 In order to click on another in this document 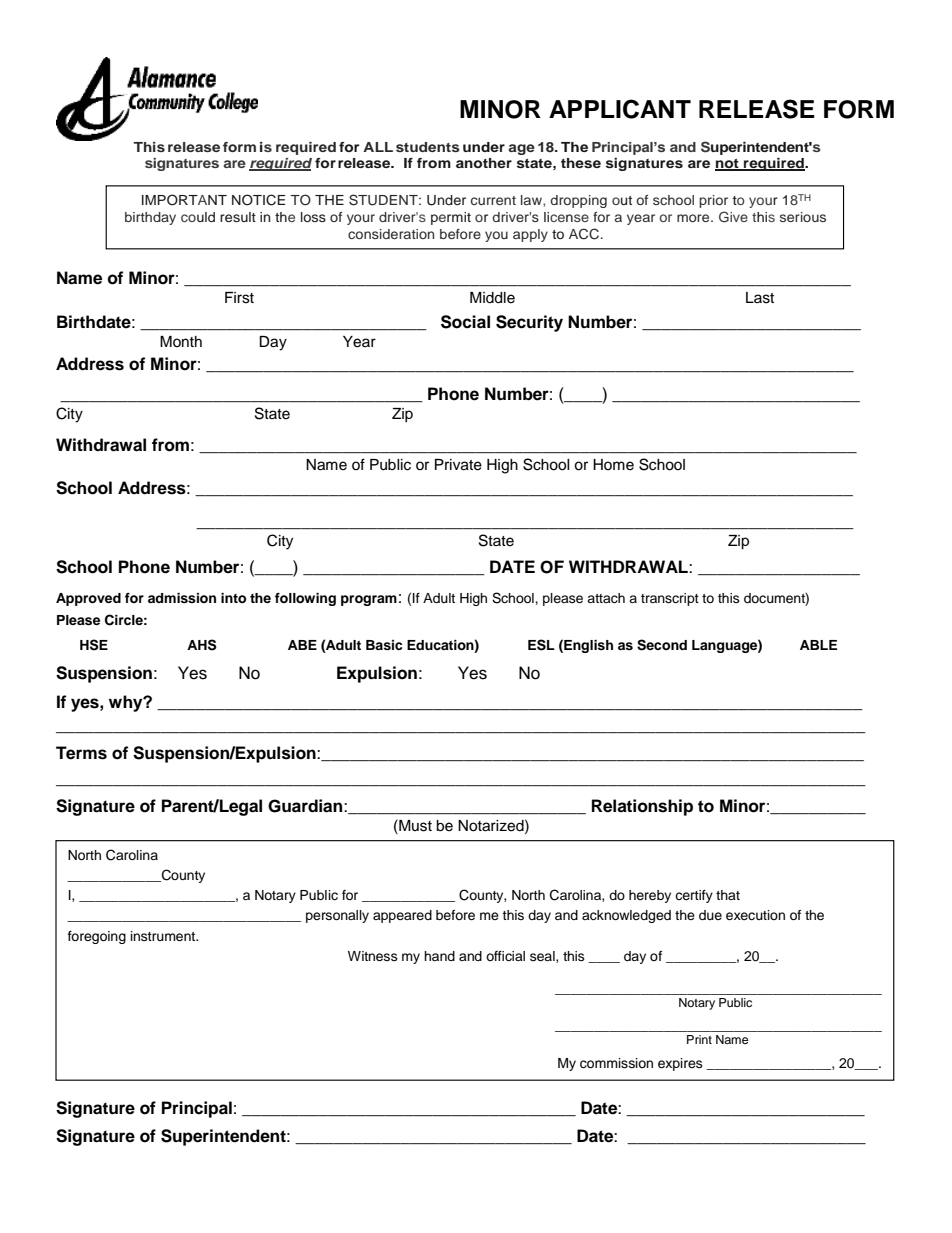, I will do `click(484, 163)`.
